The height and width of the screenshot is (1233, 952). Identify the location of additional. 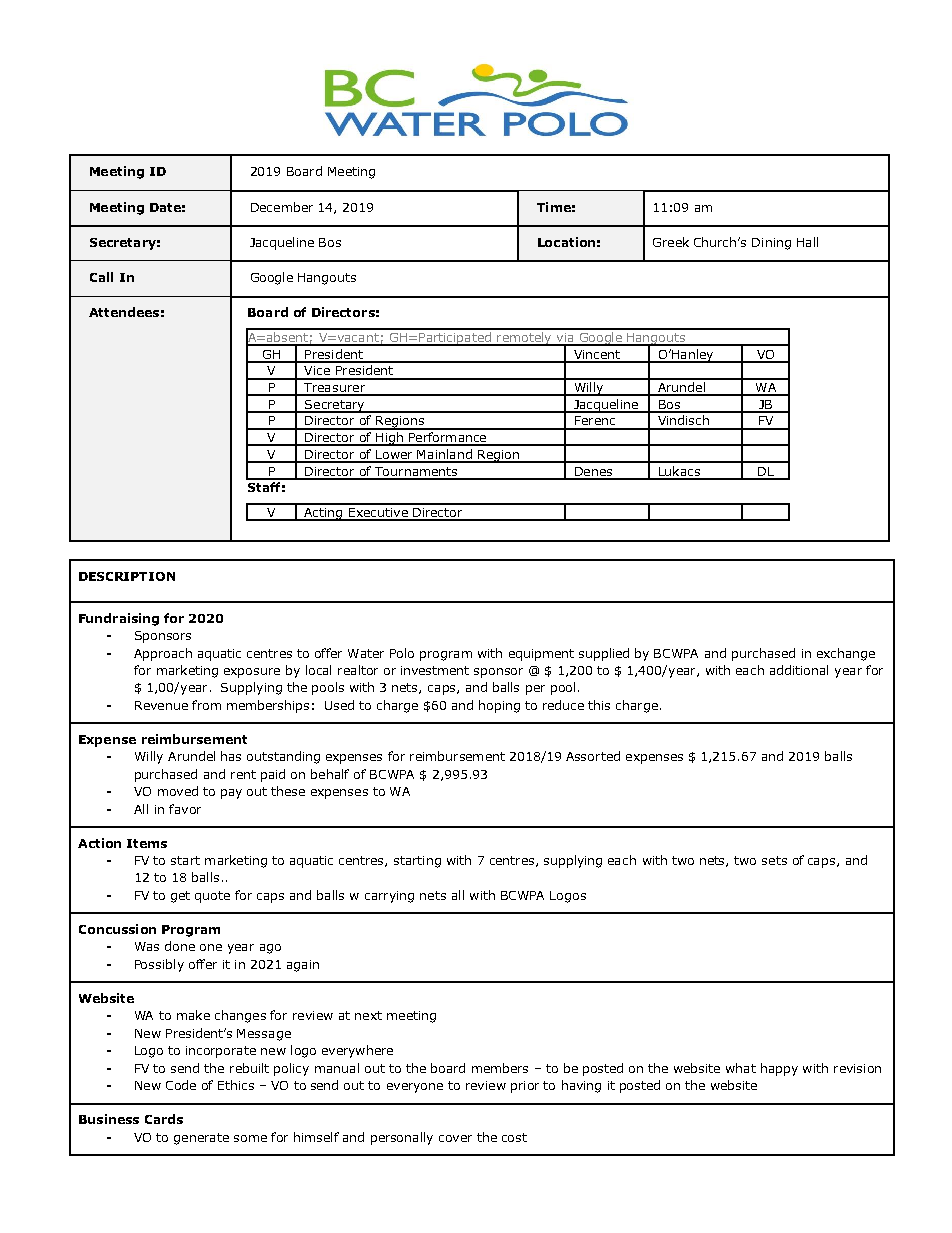
(799, 670).
